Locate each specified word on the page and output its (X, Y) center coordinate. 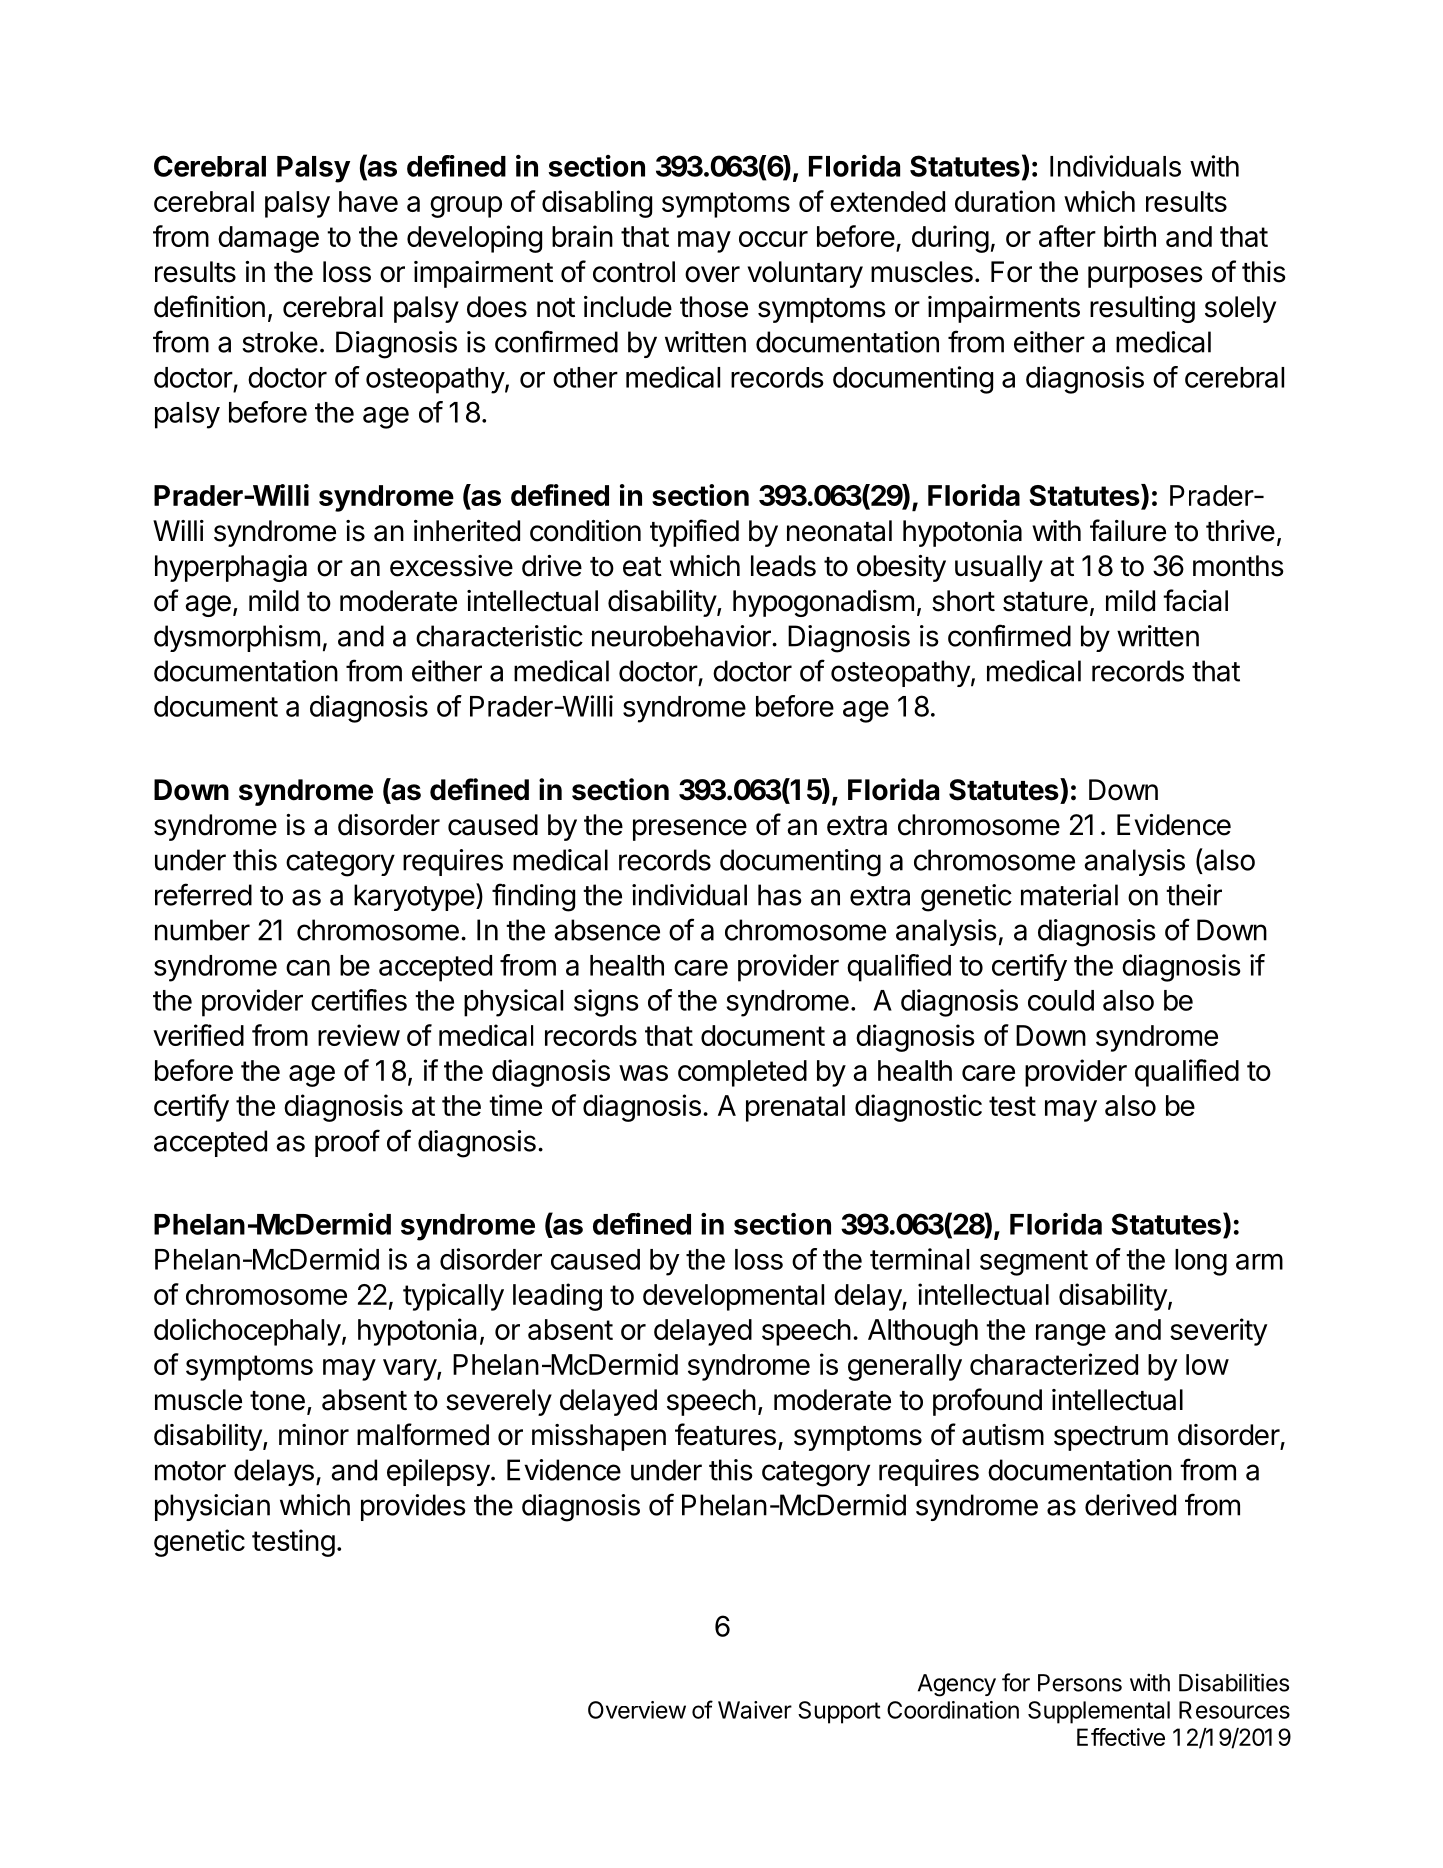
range (1071, 1335)
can (308, 968)
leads (783, 566)
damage (268, 239)
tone (277, 1401)
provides (413, 1507)
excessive (451, 566)
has (780, 895)
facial (1195, 600)
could (1061, 1000)
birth (1130, 236)
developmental (733, 1297)
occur (773, 239)
